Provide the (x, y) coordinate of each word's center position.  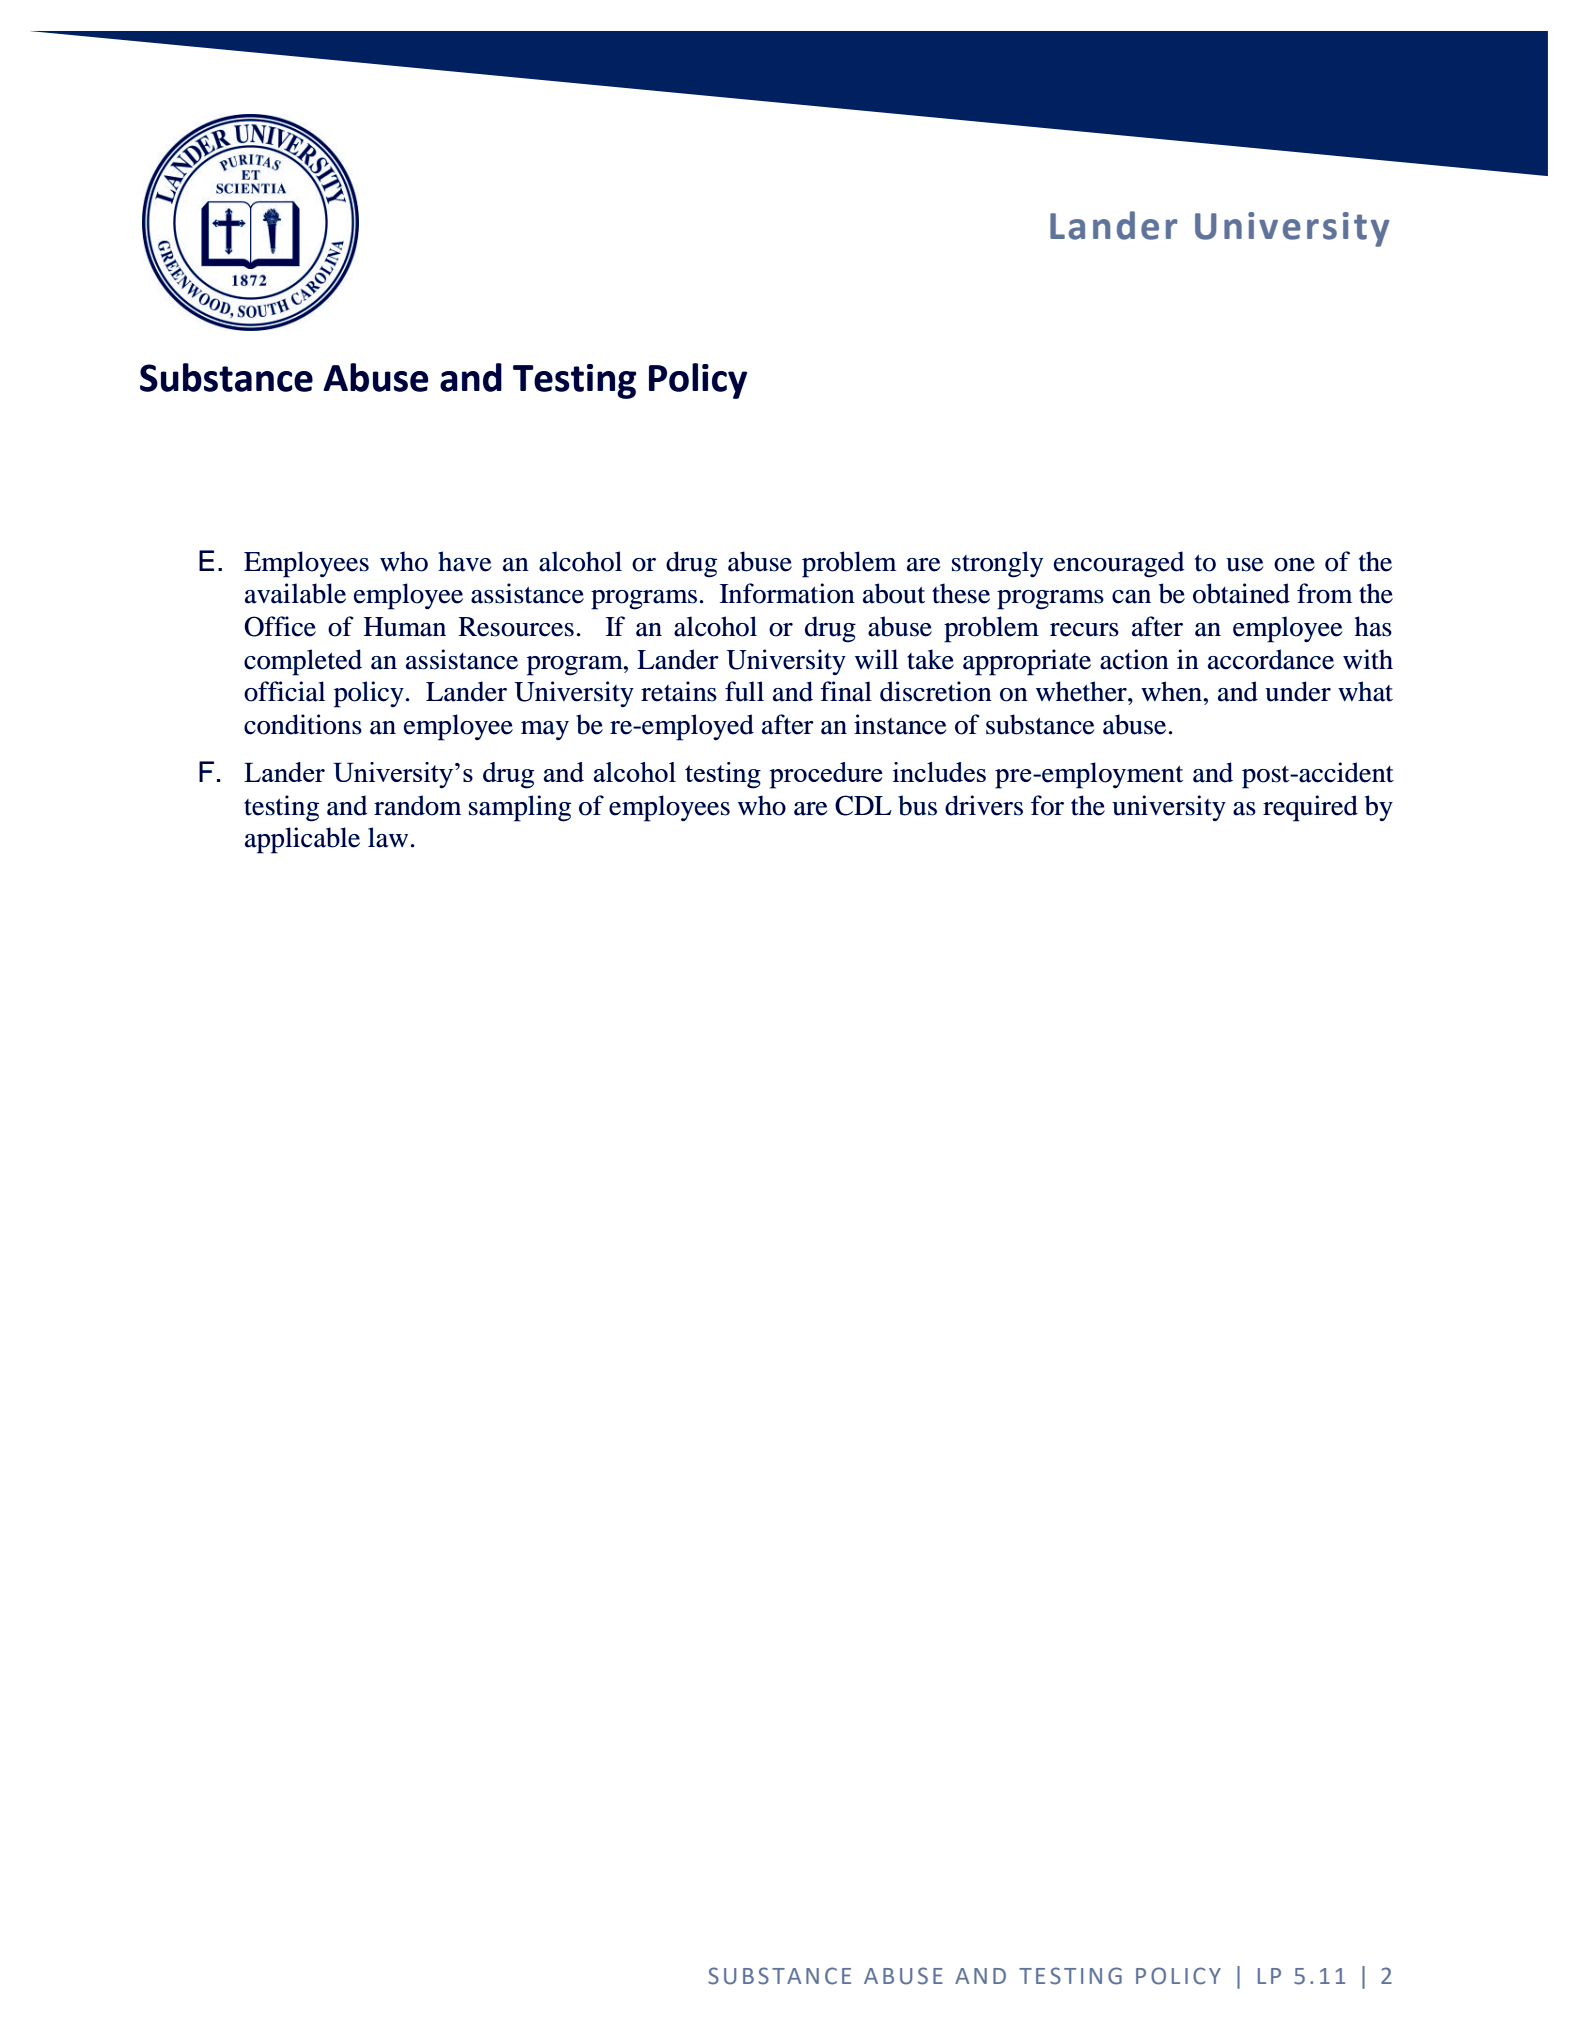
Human (405, 627)
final (846, 691)
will (876, 659)
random (418, 805)
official (284, 691)
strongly (997, 564)
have (464, 561)
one (1294, 565)
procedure (825, 775)
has (1373, 626)
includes (939, 772)
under (1298, 691)
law (388, 837)
